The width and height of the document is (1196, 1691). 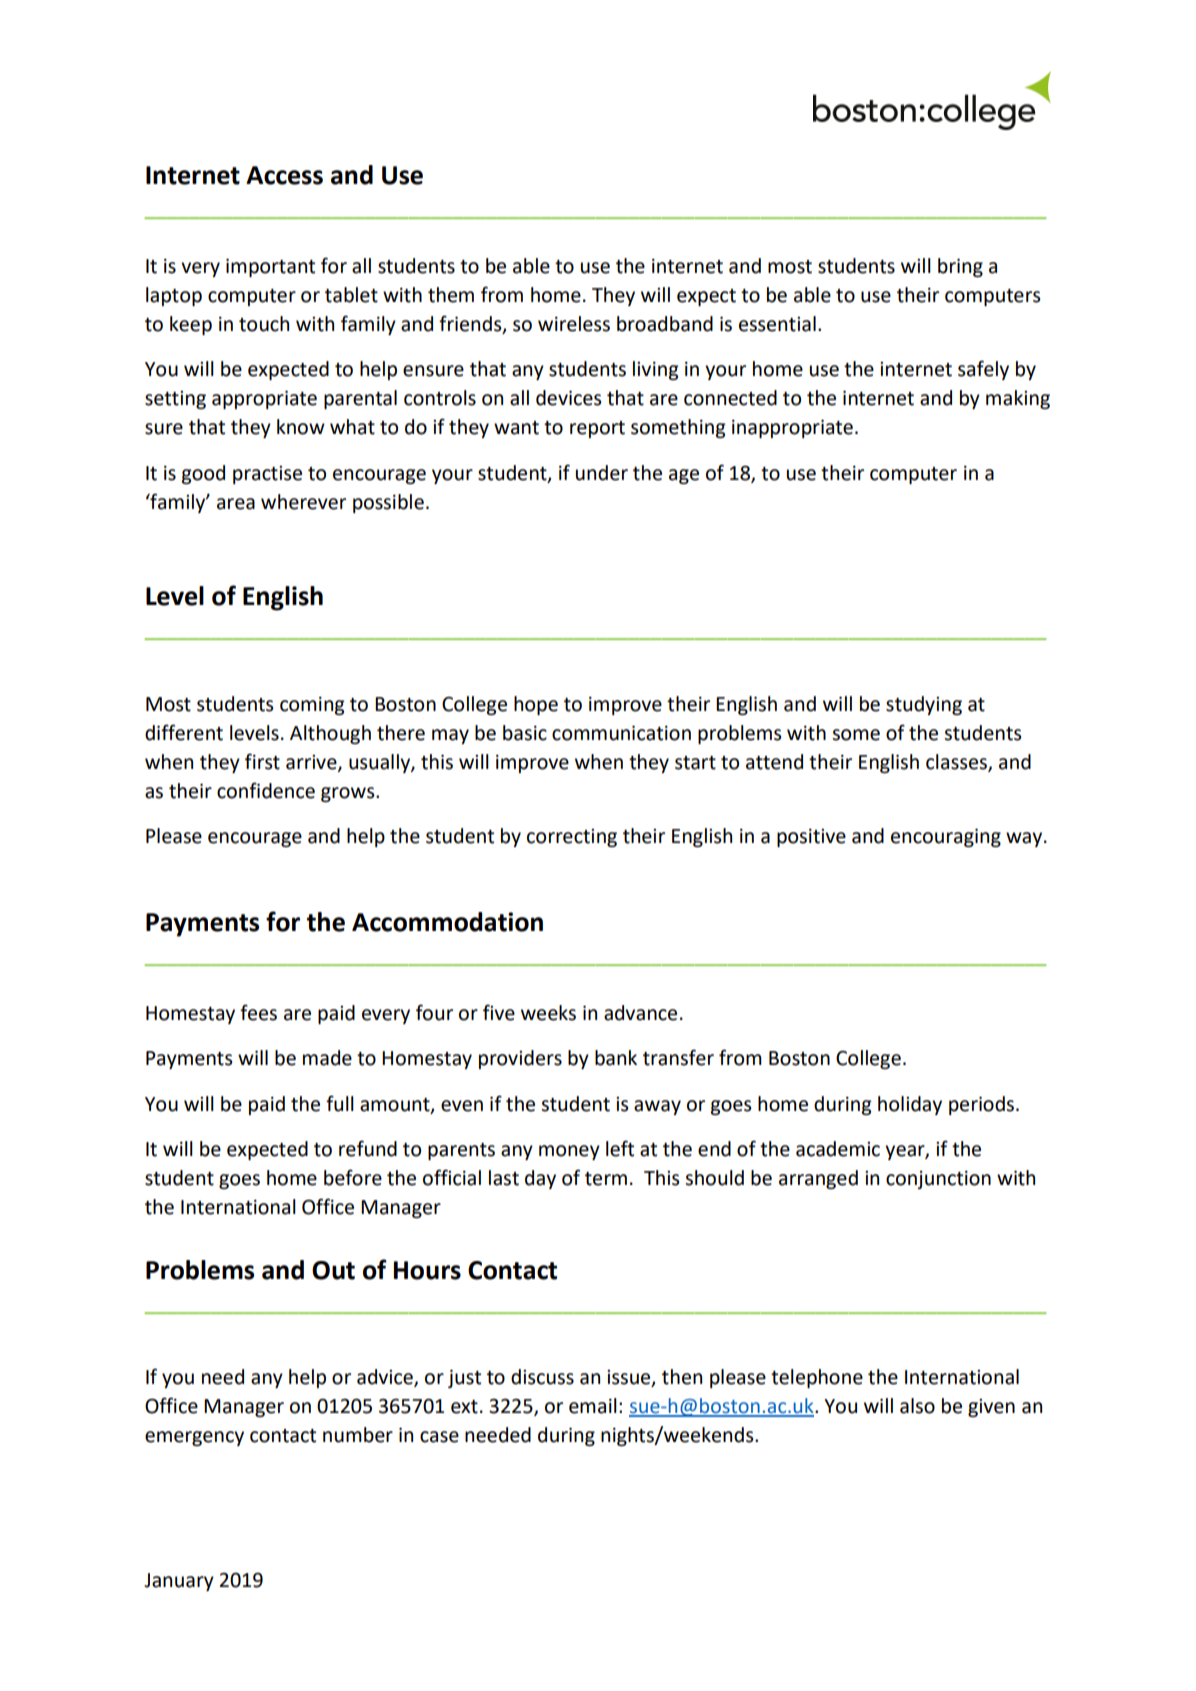 What do you see at coordinates (574, 324) in the document?
I see `wireless` at bounding box center [574, 324].
